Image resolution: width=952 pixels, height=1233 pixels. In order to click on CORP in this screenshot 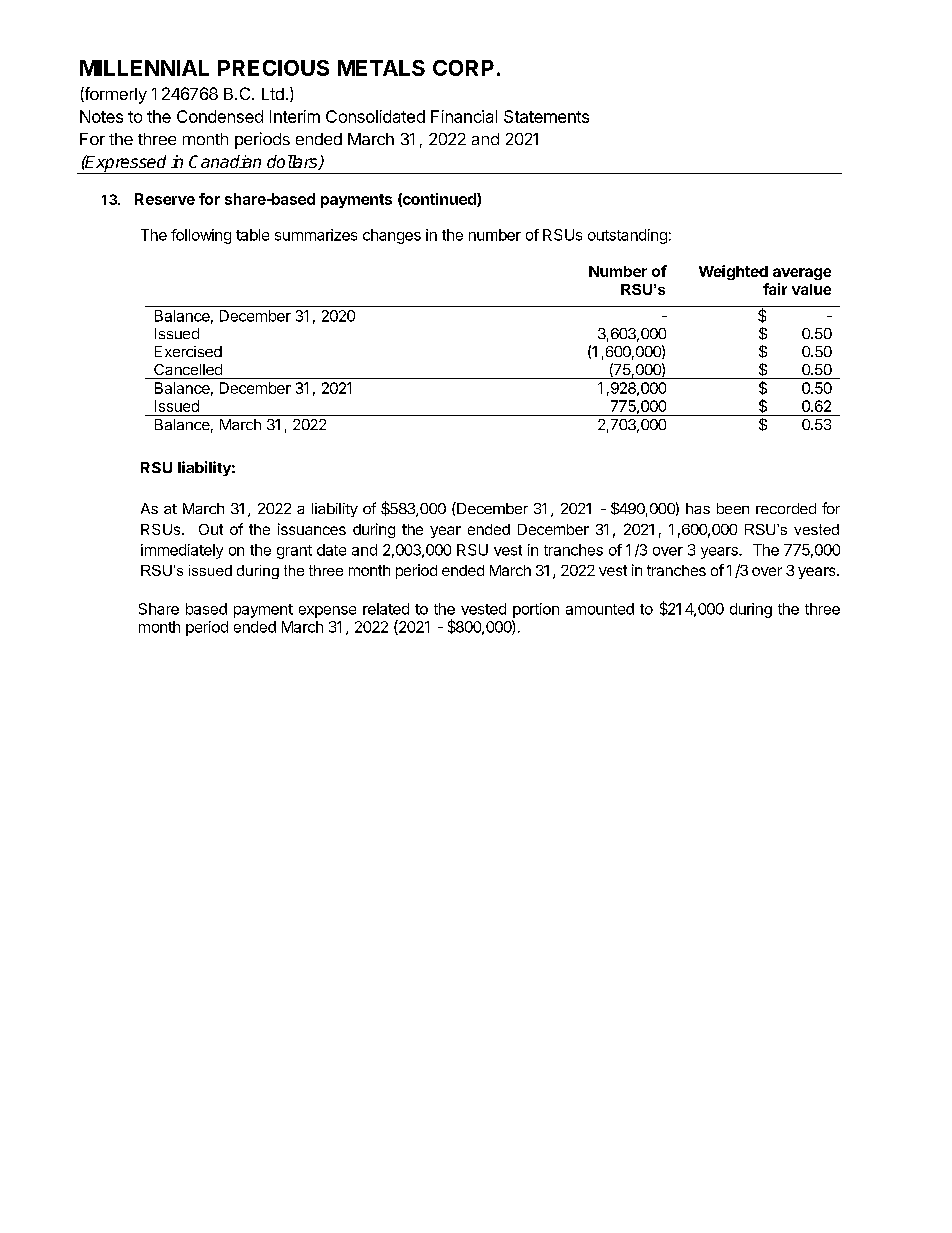, I will do `click(463, 68)`.
